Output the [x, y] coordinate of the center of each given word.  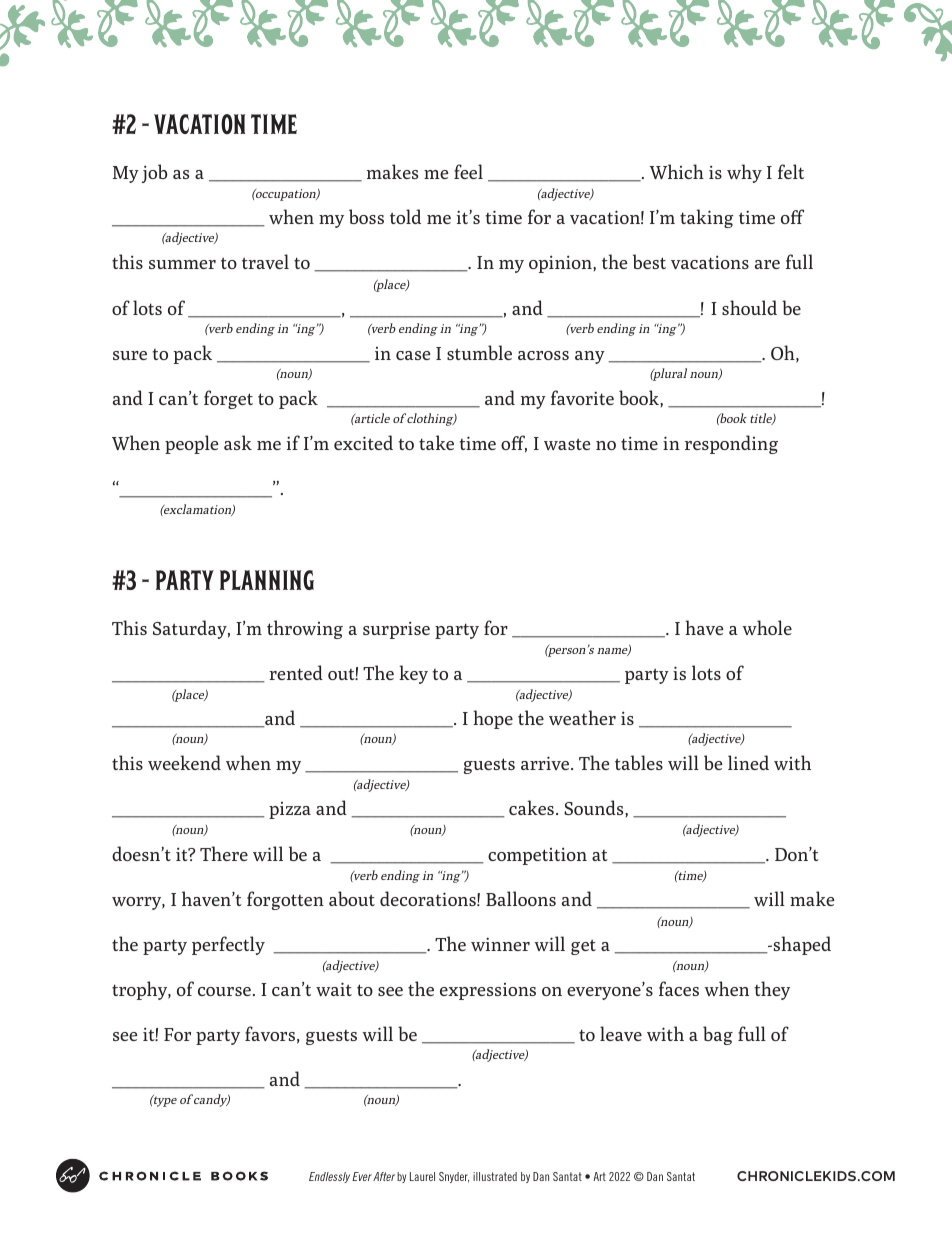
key [413, 674]
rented [296, 672]
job [154, 173]
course [224, 991]
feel [468, 171]
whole [767, 627]
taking [706, 218]
